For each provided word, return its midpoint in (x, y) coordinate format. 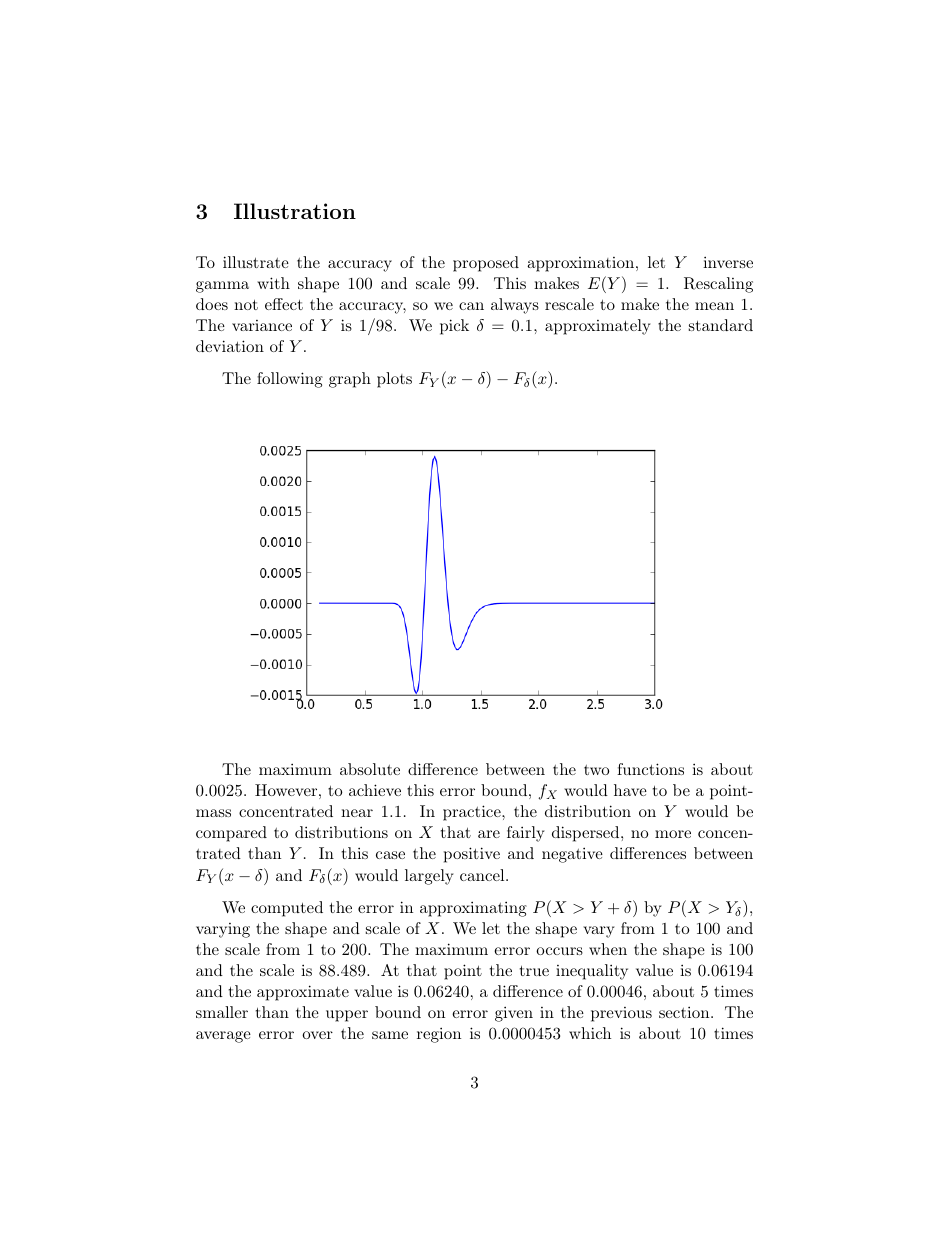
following (290, 380)
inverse (728, 262)
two (596, 770)
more (673, 834)
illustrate (256, 262)
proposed (486, 264)
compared (231, 834)
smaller (222, 1012)
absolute (370, 769)
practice (473, 813)
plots (394, 380)
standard (721, 325)
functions (650, 769)
